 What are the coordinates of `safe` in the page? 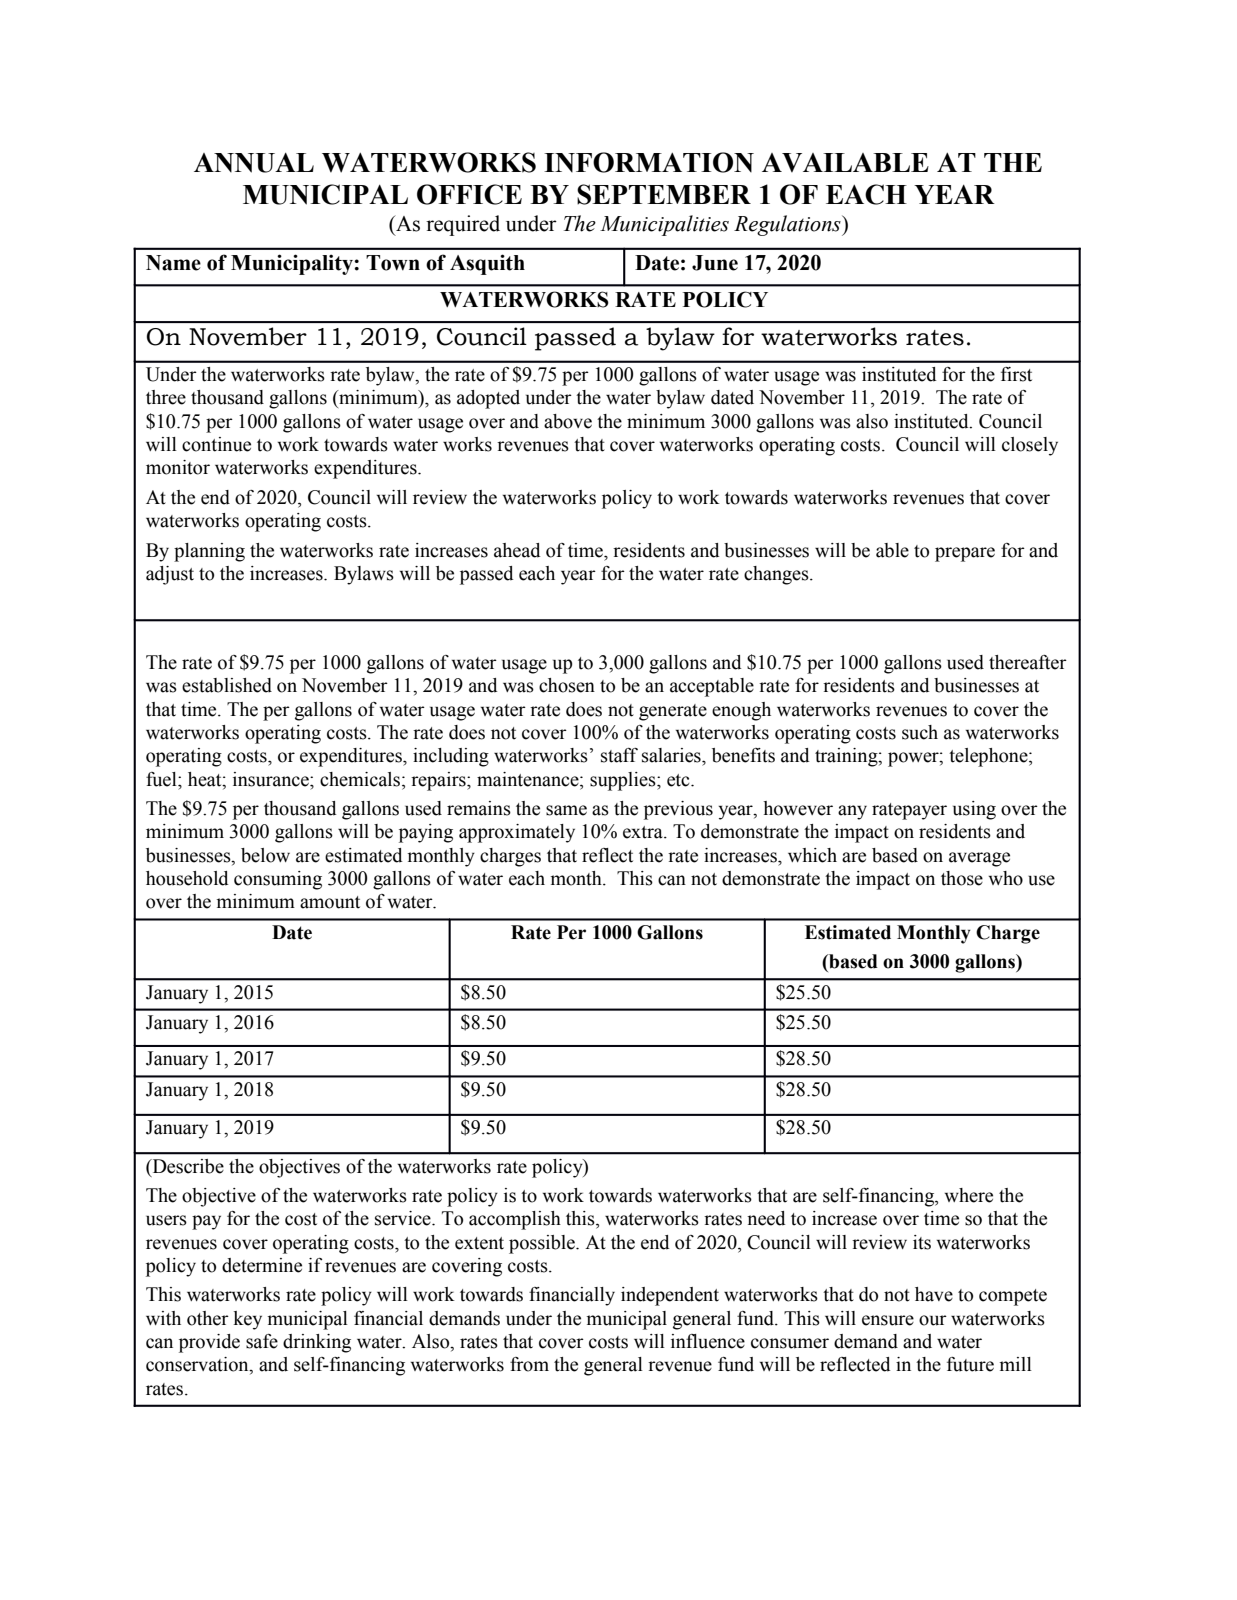 It's located at (262, 1341).
